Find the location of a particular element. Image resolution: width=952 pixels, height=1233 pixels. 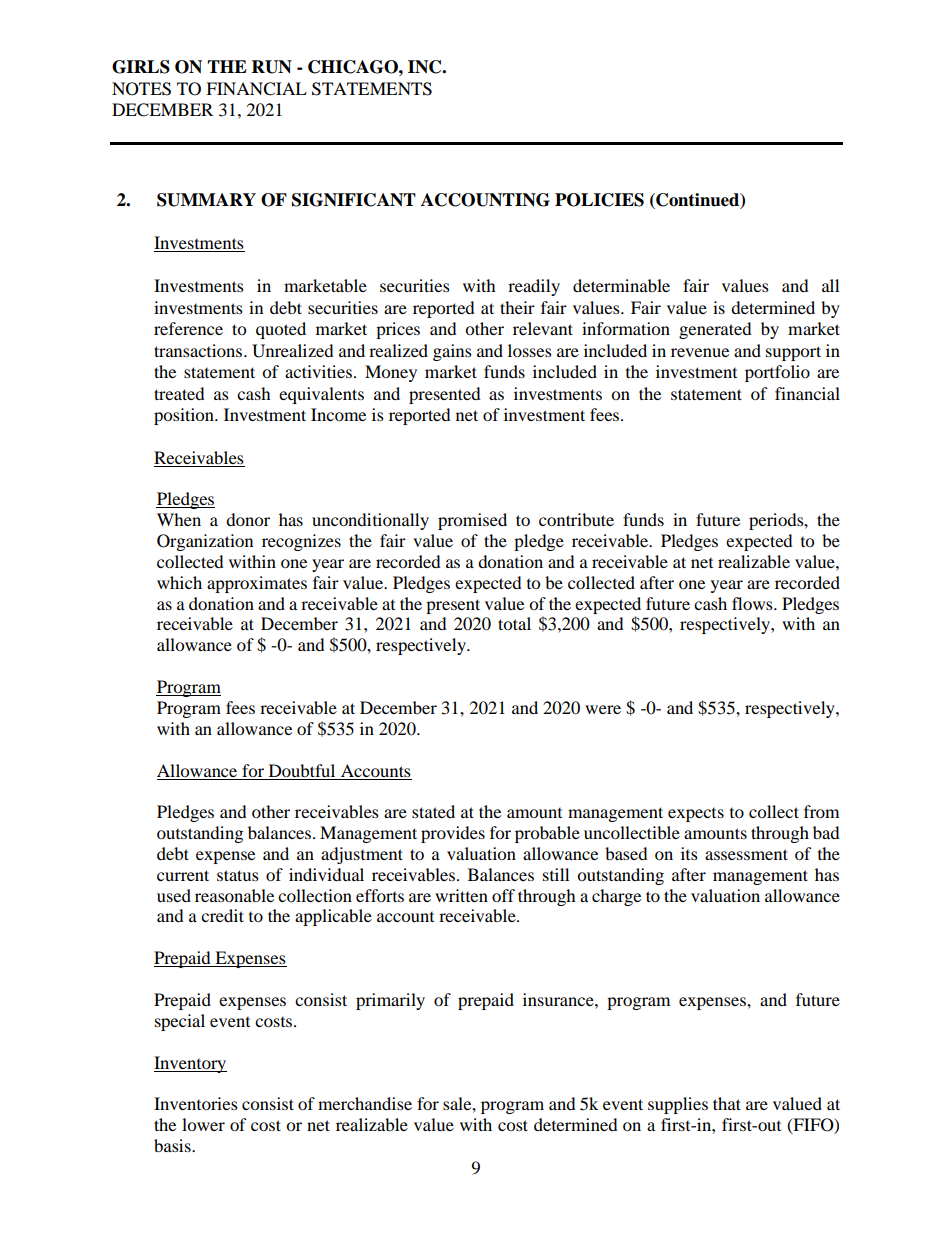

RUN is located at coordinates (272, 67).
